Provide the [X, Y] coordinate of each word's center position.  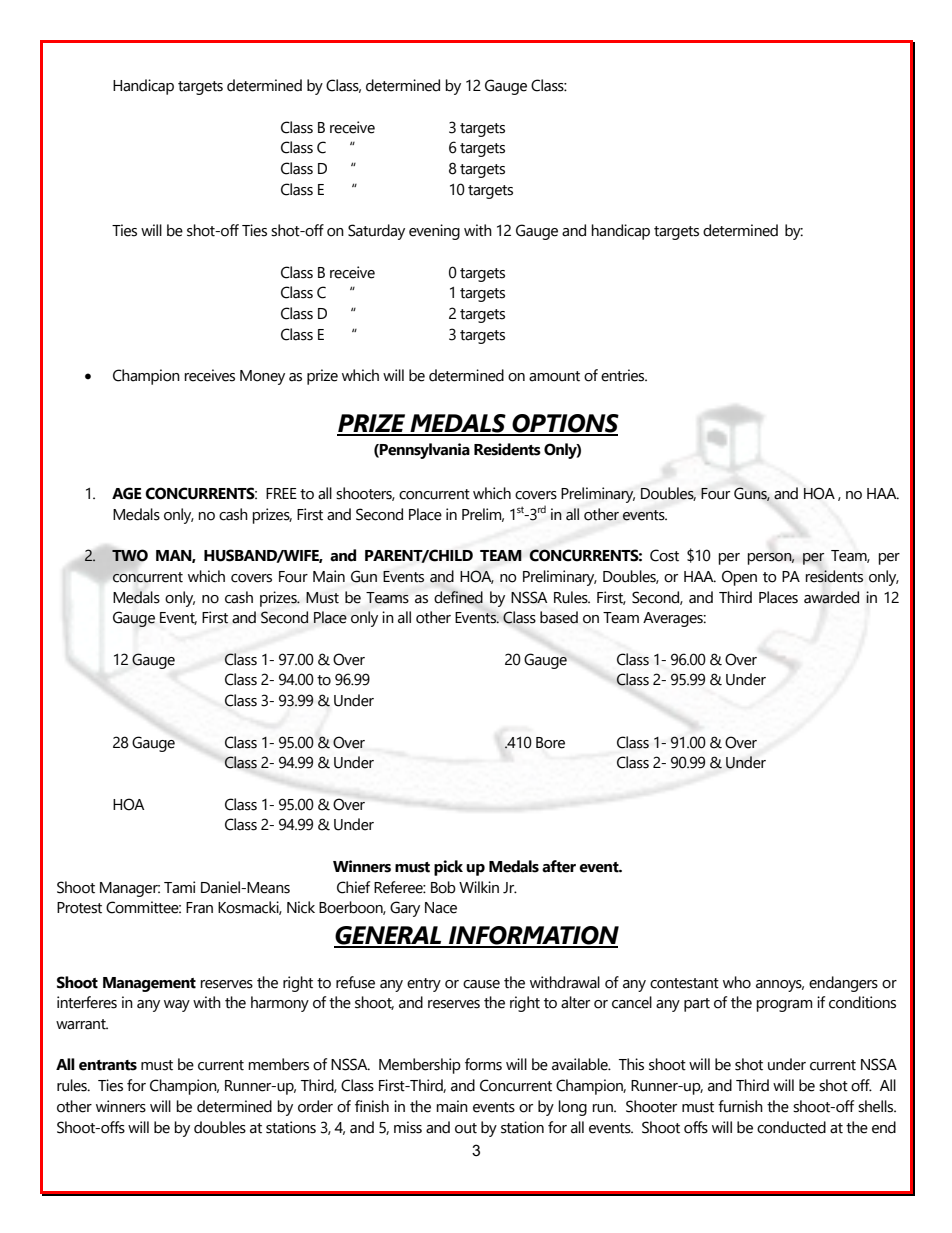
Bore [550, 743]
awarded [831, 597]
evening [434, 232]
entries [624, 375]
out [466, 1128]
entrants [108, 1065]
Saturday [376, 232]
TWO [130, 555]
